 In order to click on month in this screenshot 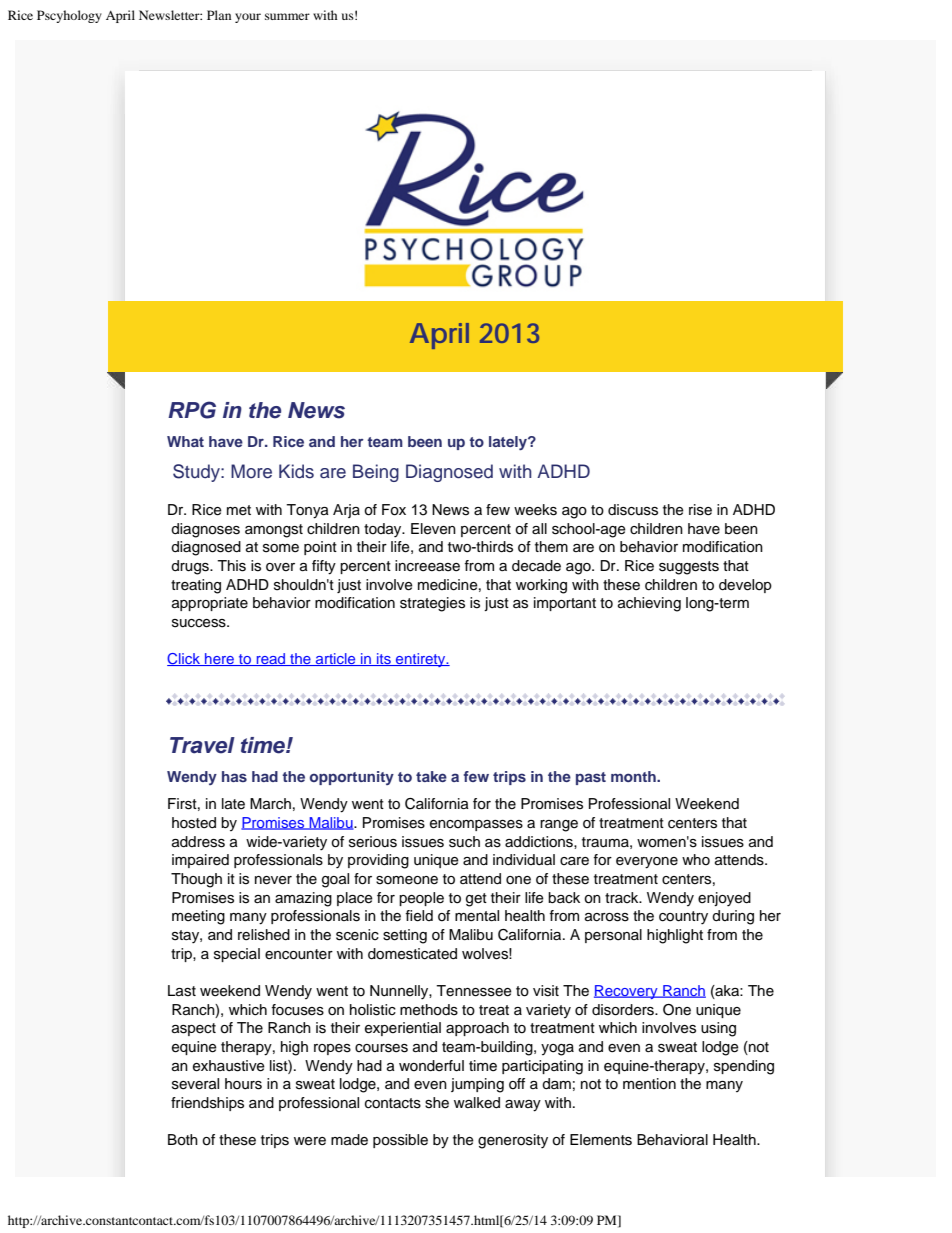, I will do `click(634, 776)`.
